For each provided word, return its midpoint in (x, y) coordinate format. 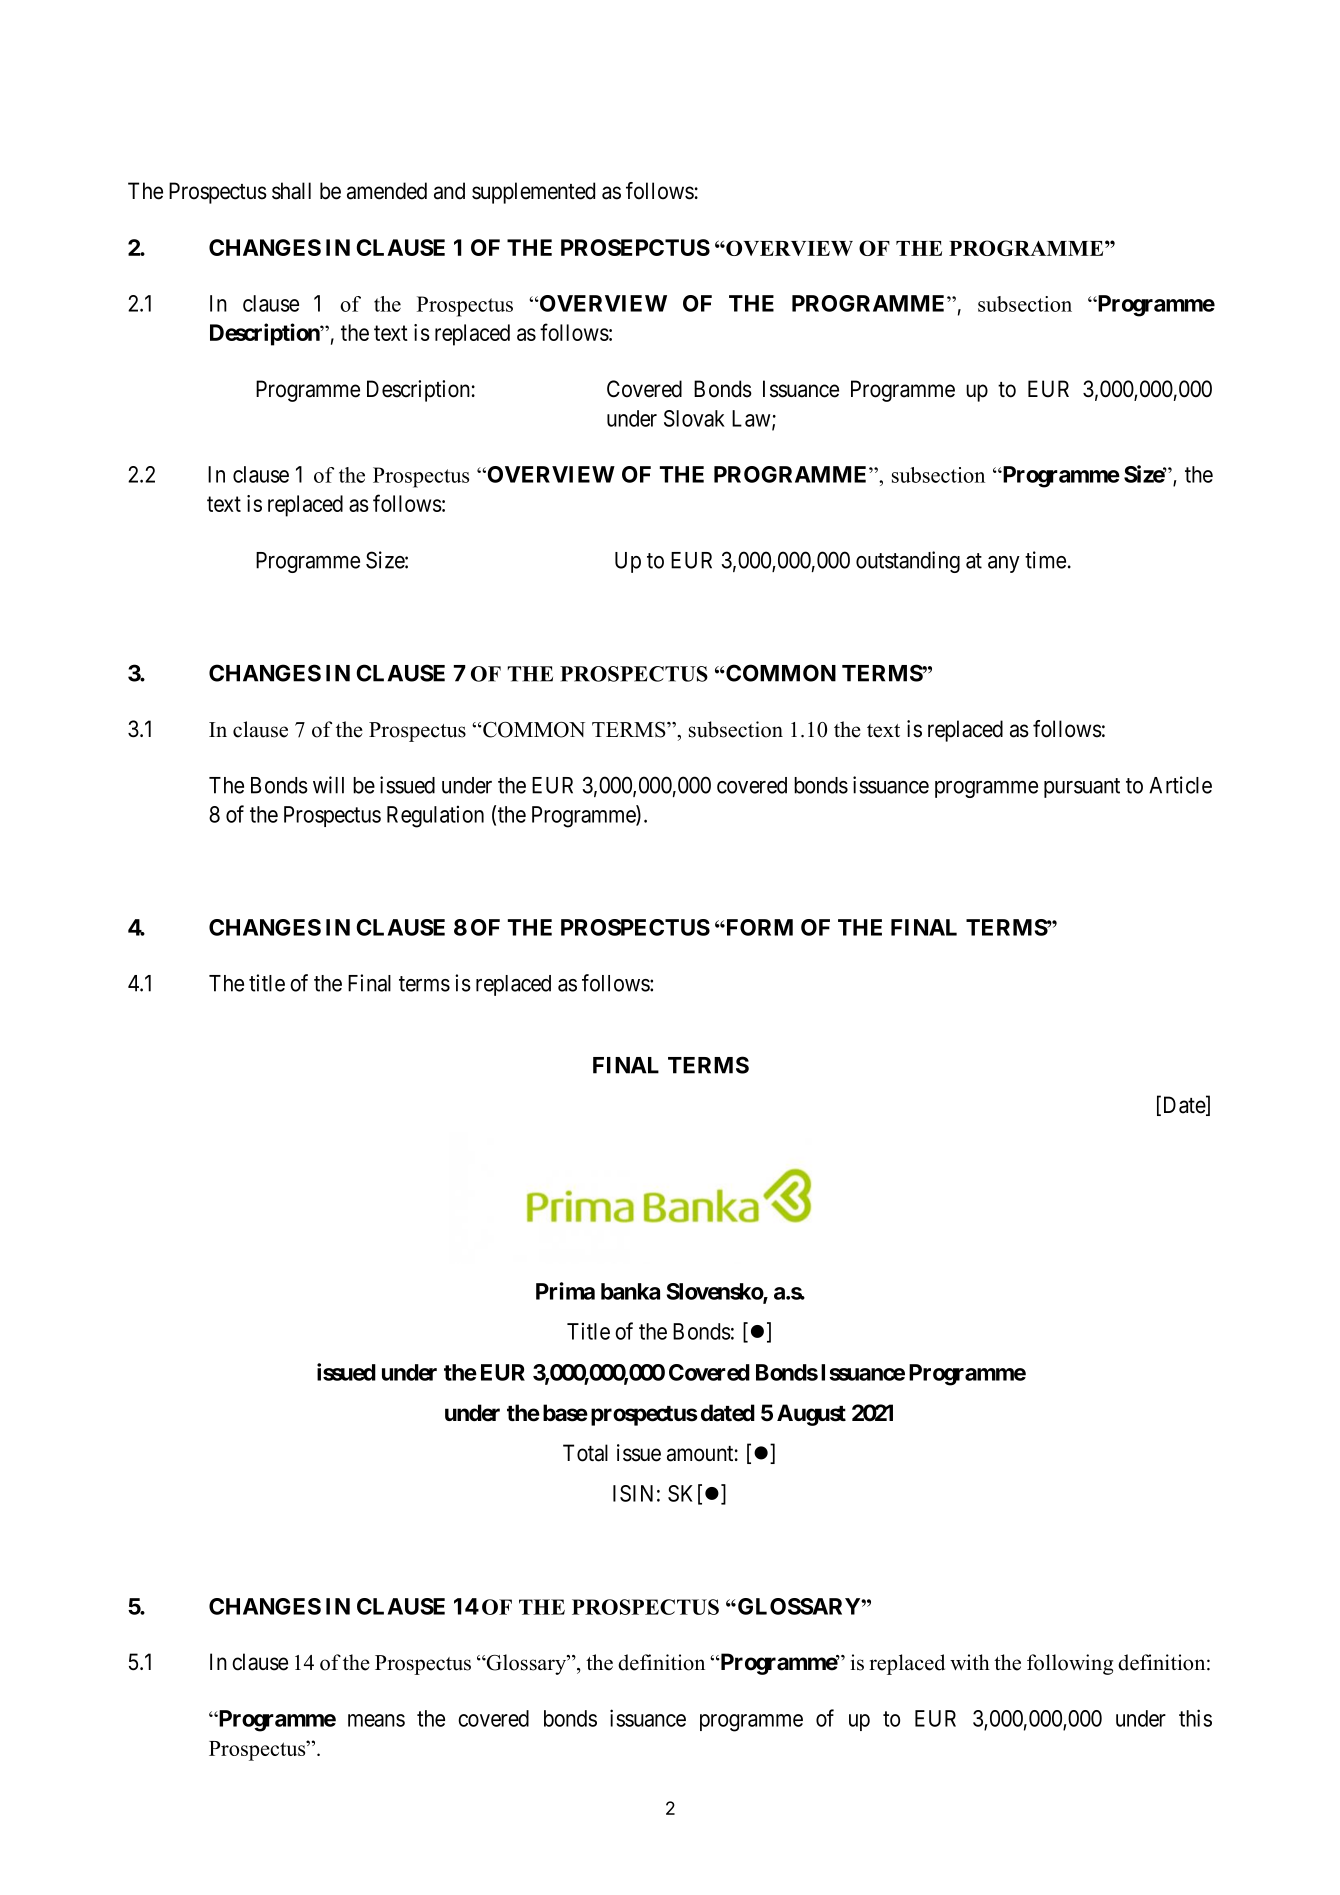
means (376, 1720)
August (811, 1415)
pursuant (1082, 788)
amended (387, 191)
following (1070, 1664)
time (1045, 560)
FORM (758, 927)
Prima (565, 1291)
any (1004, 564)
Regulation (435, 816)
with (970, 1662)
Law (752, 419)
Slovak (694, 418)
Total (585, 1453)
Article (1180, 785)
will (328, 785)
